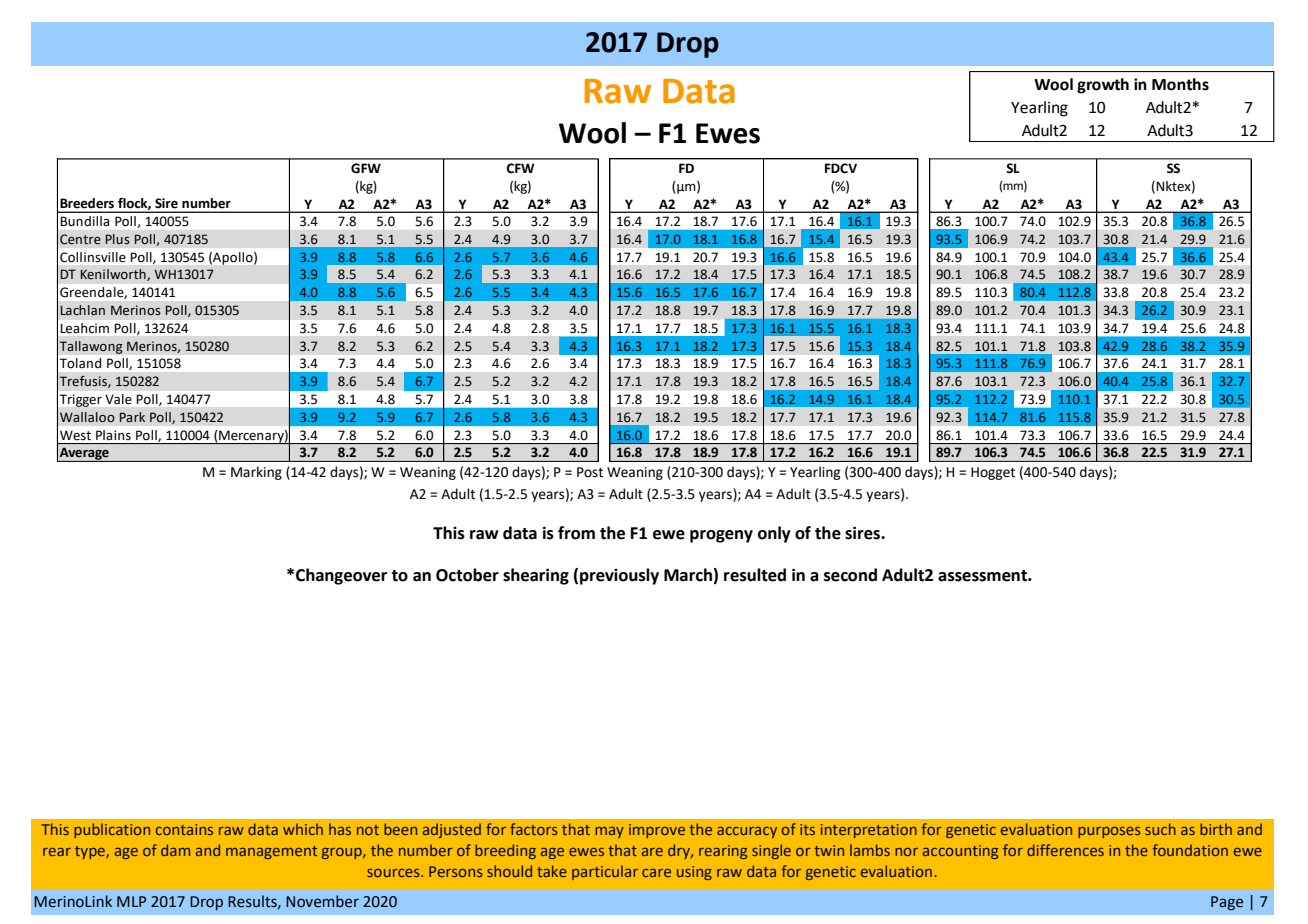 The image size is (1308, 924). I want to click on second, so click(850, 575).
